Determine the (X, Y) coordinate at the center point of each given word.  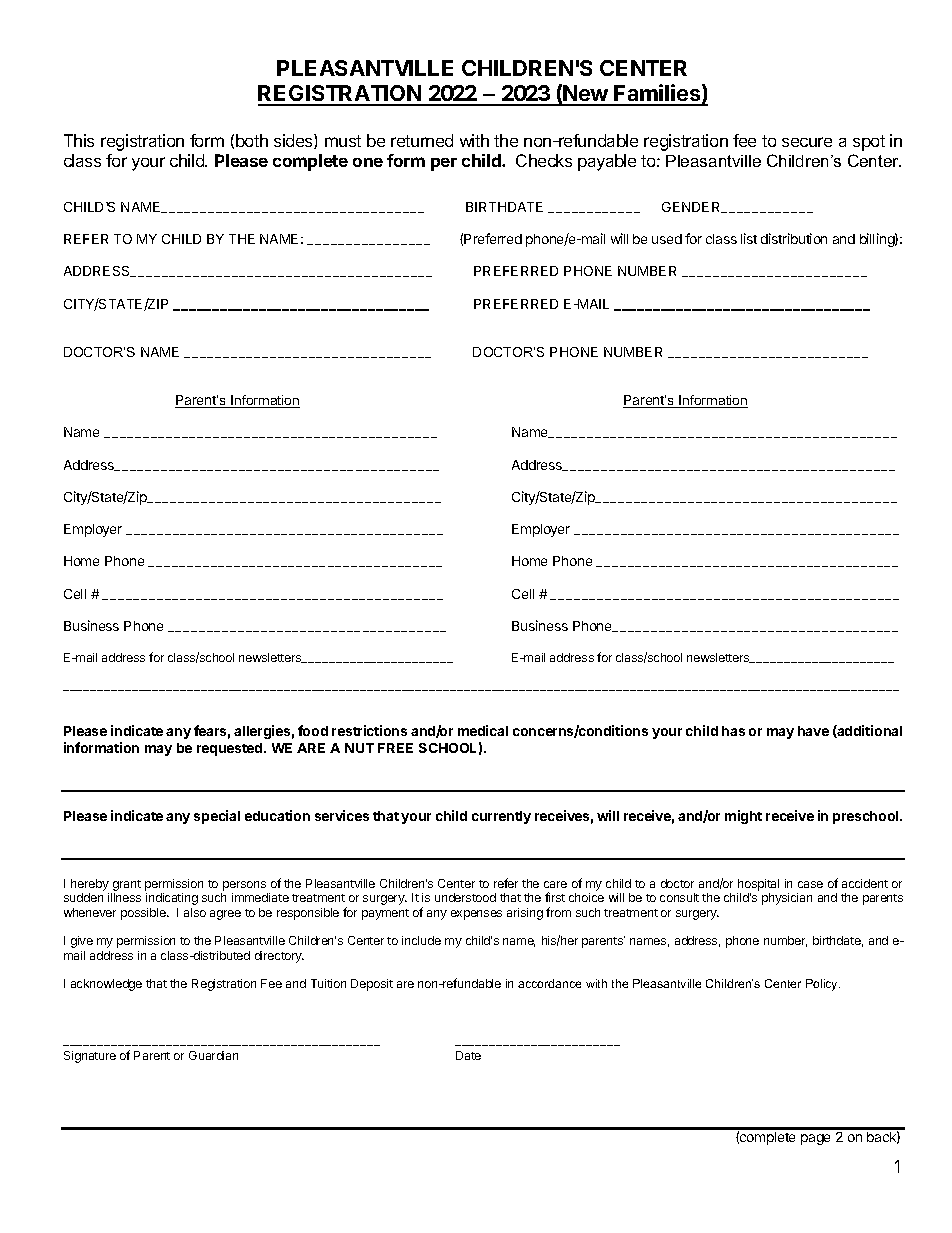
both (252, 140)
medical (483, 730)
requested (231, 749)
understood (465, 897)
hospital (758, 886)
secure (807, 142)
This (79, 140)
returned (422, 140)
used (667, 239)
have (813, 731)
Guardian (213, 1055)
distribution (794, 238)
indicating (172, 899)
